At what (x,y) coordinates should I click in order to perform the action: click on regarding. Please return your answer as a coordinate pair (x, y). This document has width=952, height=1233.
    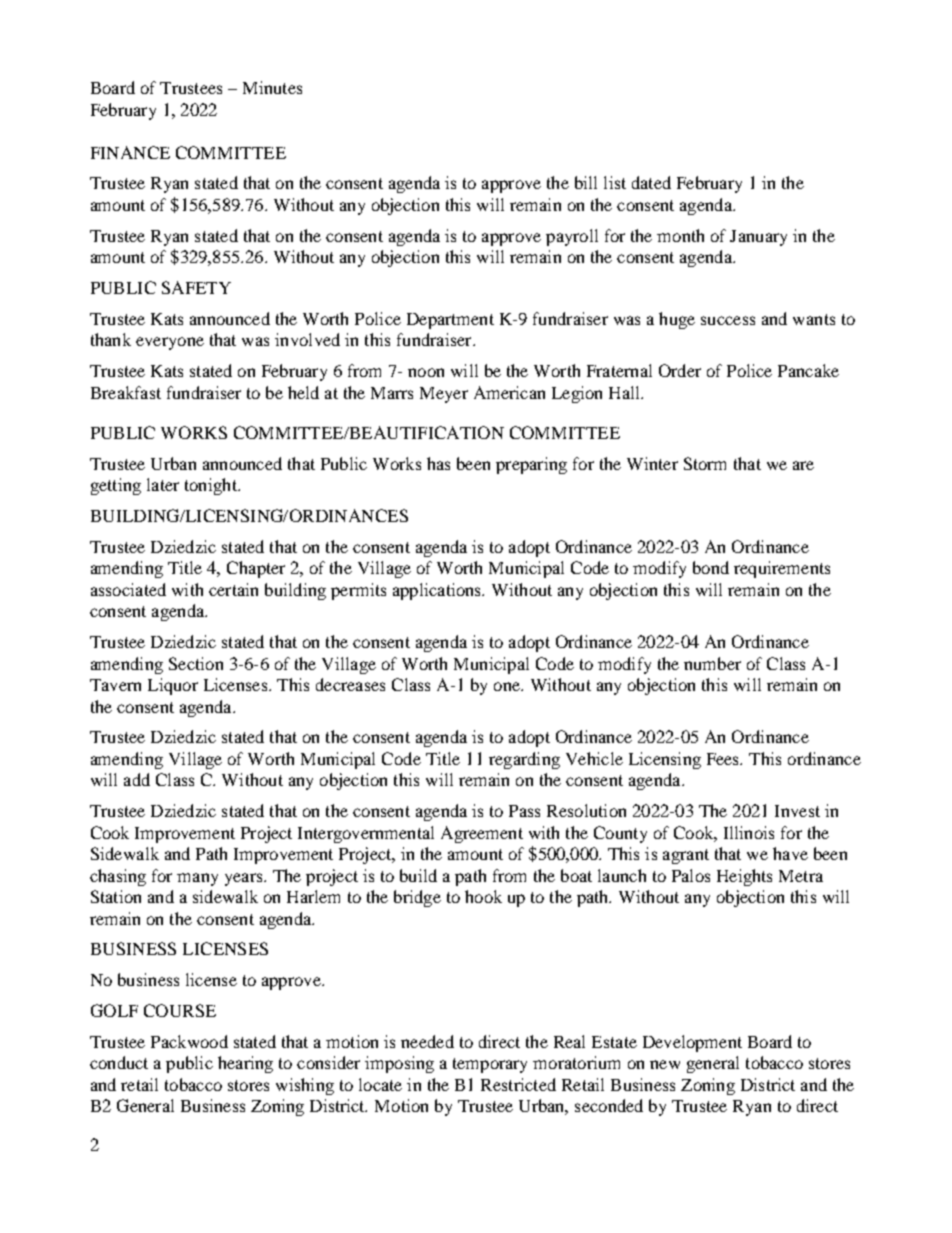
    Looking at the image, I should click on (524, 760).
